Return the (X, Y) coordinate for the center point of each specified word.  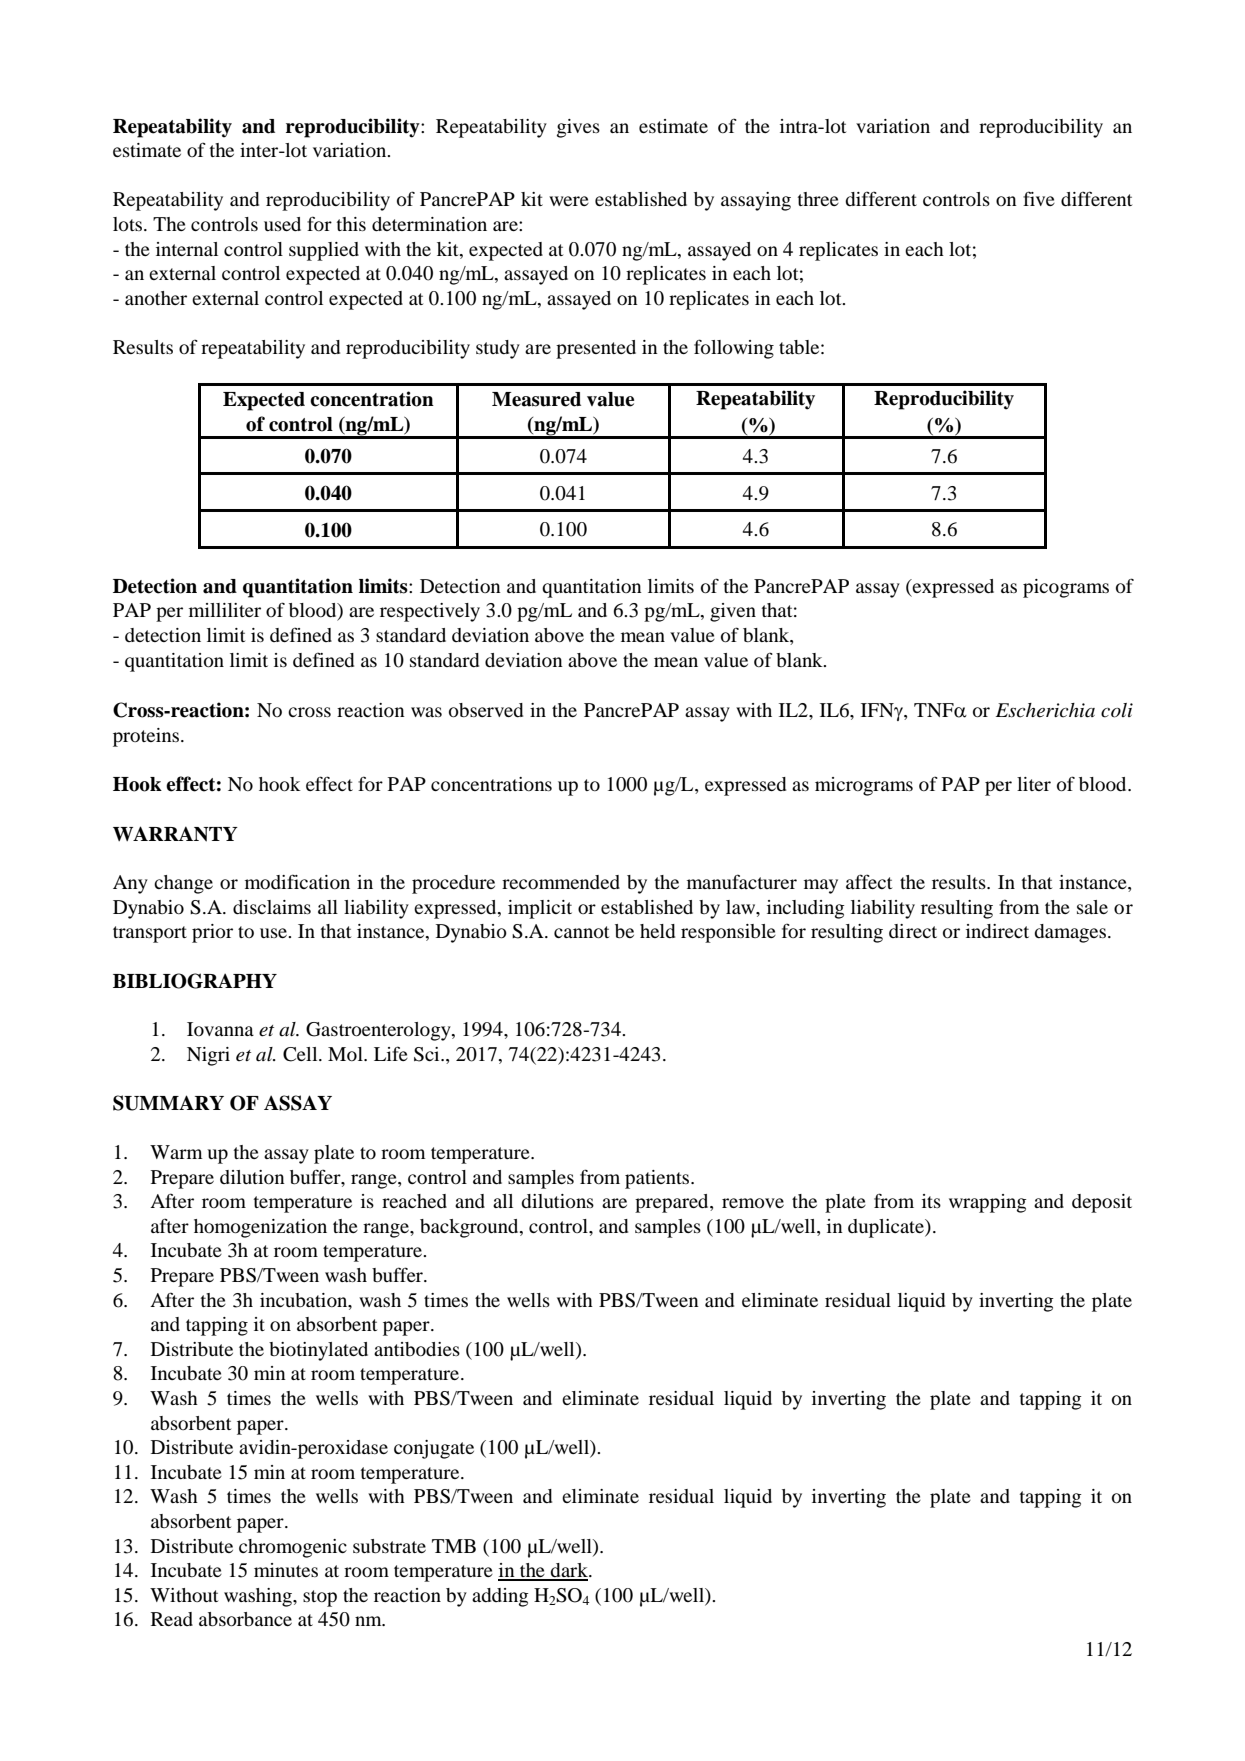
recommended (561, 882)
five (1039, 198)
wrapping (988, 1203)
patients (658, 1179)
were (569, 201)
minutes (286, 1570)
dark (569, 1571)
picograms (1066, 588)
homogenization (260, 1228)
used (282, 224)
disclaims (272, 907)
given (733, 612)
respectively (430, 612)
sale (1092, 907)
